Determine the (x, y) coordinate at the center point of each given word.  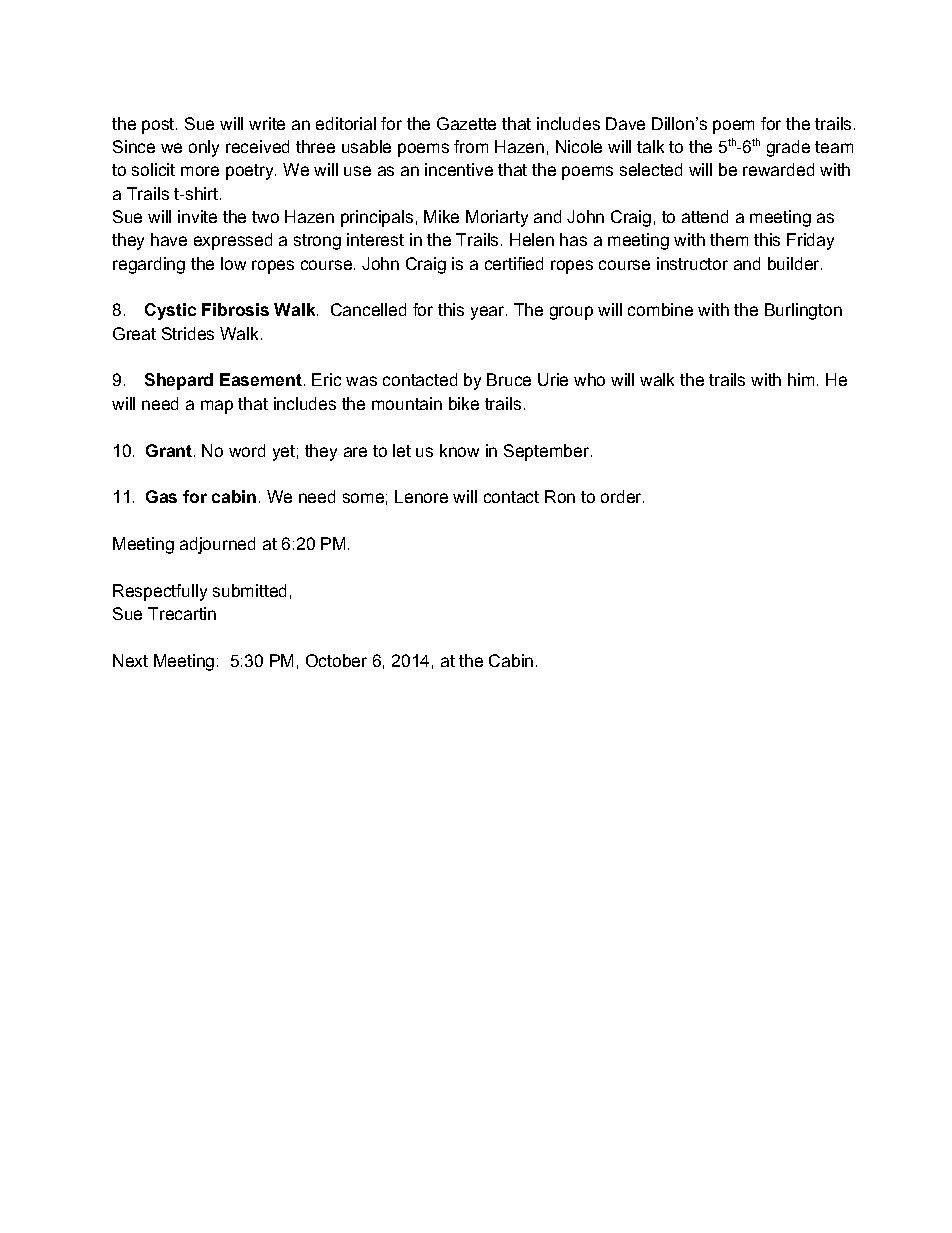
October (336, 660)
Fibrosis (235, 309)
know (459, 450)
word (247, 450)
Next (130, 660)
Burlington (803, 311)
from (471, 146)
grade (788, 148)
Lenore (421, 496)
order (622, 496)
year (489, 313)
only (204, 148)
